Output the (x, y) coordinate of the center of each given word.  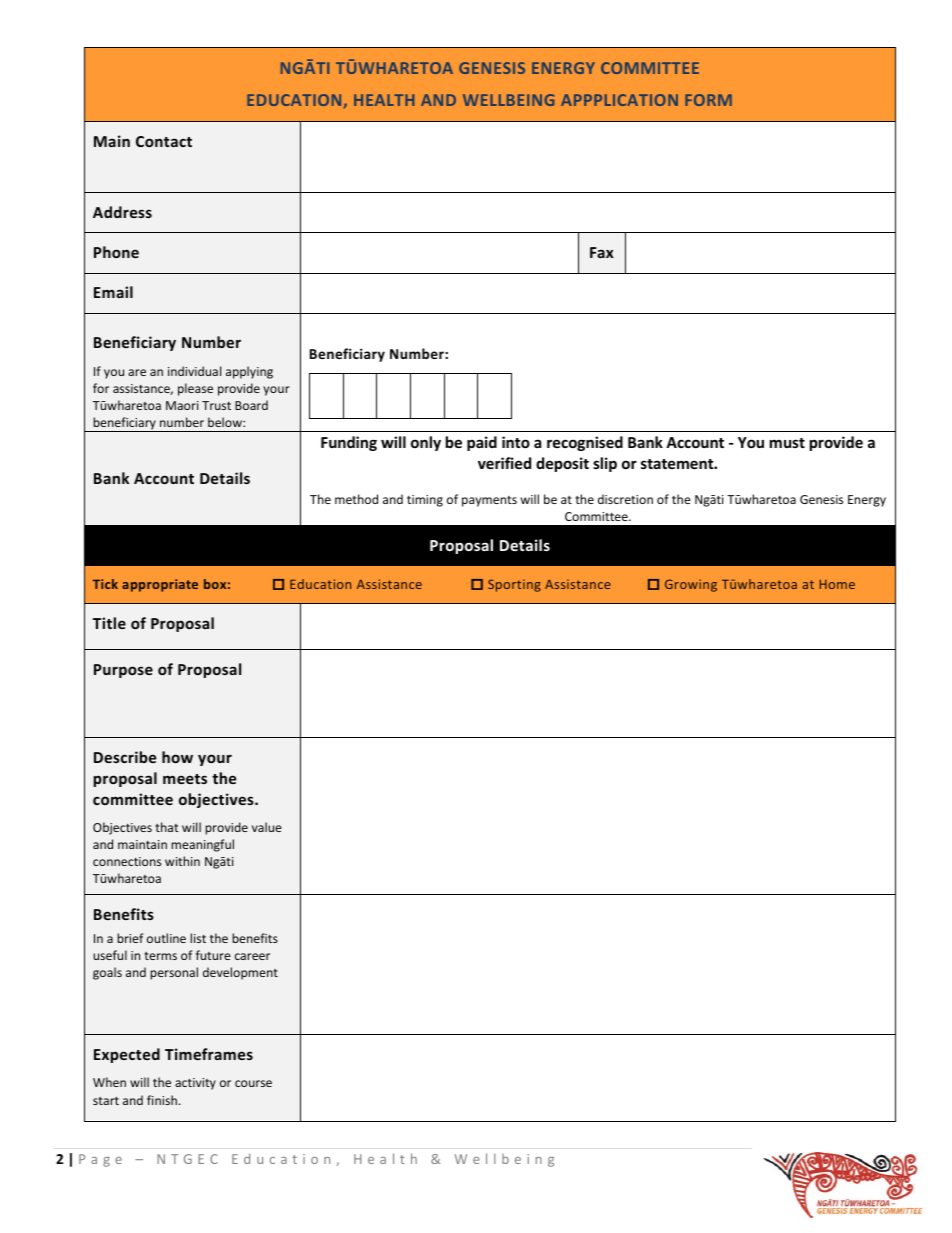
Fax (602, 252)
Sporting (514, 585)
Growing (691, 585)
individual (194, 371)
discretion (625, 499)
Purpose (123, 671)
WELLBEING (508, 100)
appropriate (160, 585)
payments (489, 501)
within (182, 861)
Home (837, 584)
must (787, 443)
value (267, 827)
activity (195, 1084)
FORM (708, 100)
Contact (164, 141)
